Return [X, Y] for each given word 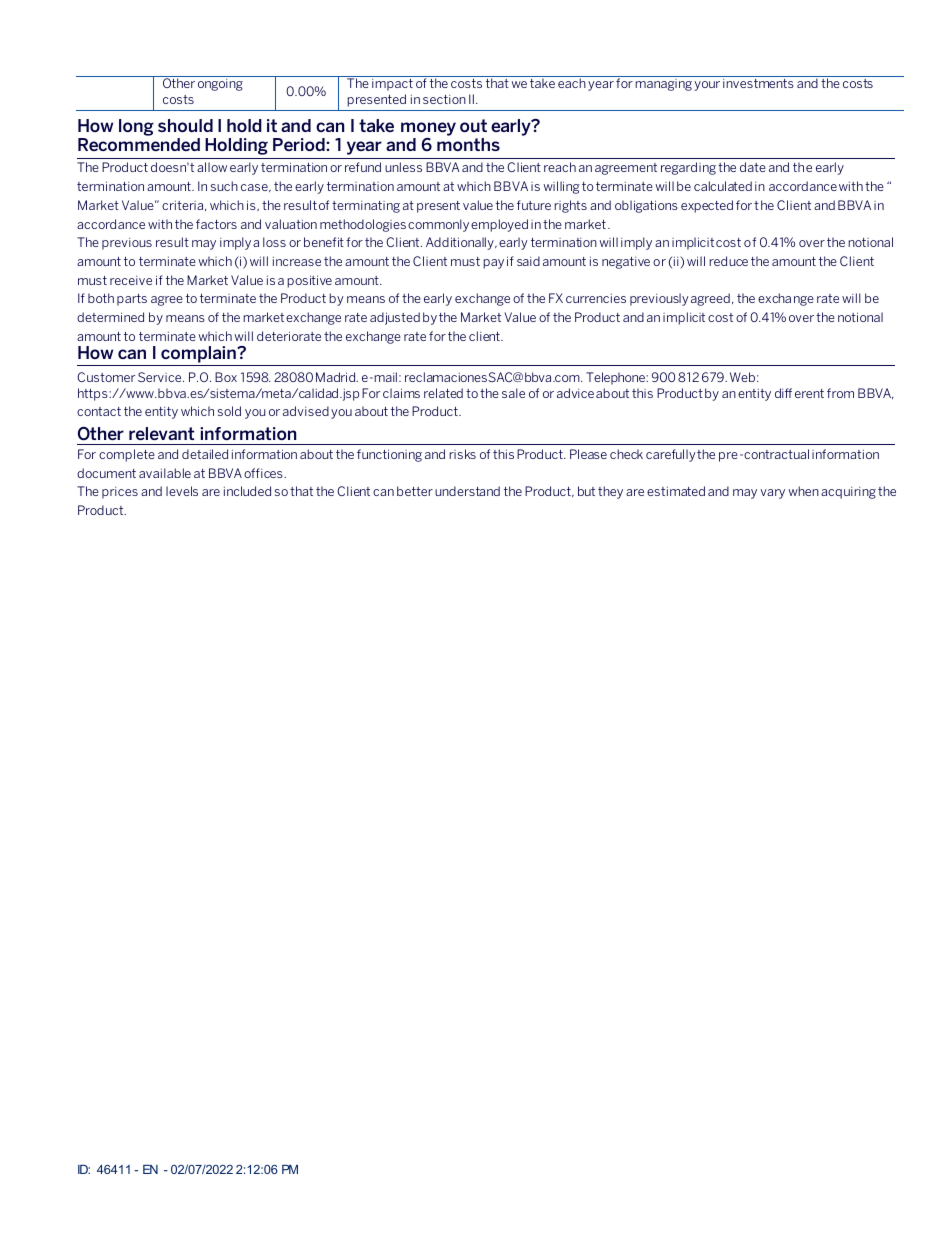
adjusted [395, 318]
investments [758, 83]
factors [216, 224]
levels [182, 491]
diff [783, 393]
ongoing [220, 85]
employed [499, 225]
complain [198, 356]
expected [707, 206]
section [444, 99]
